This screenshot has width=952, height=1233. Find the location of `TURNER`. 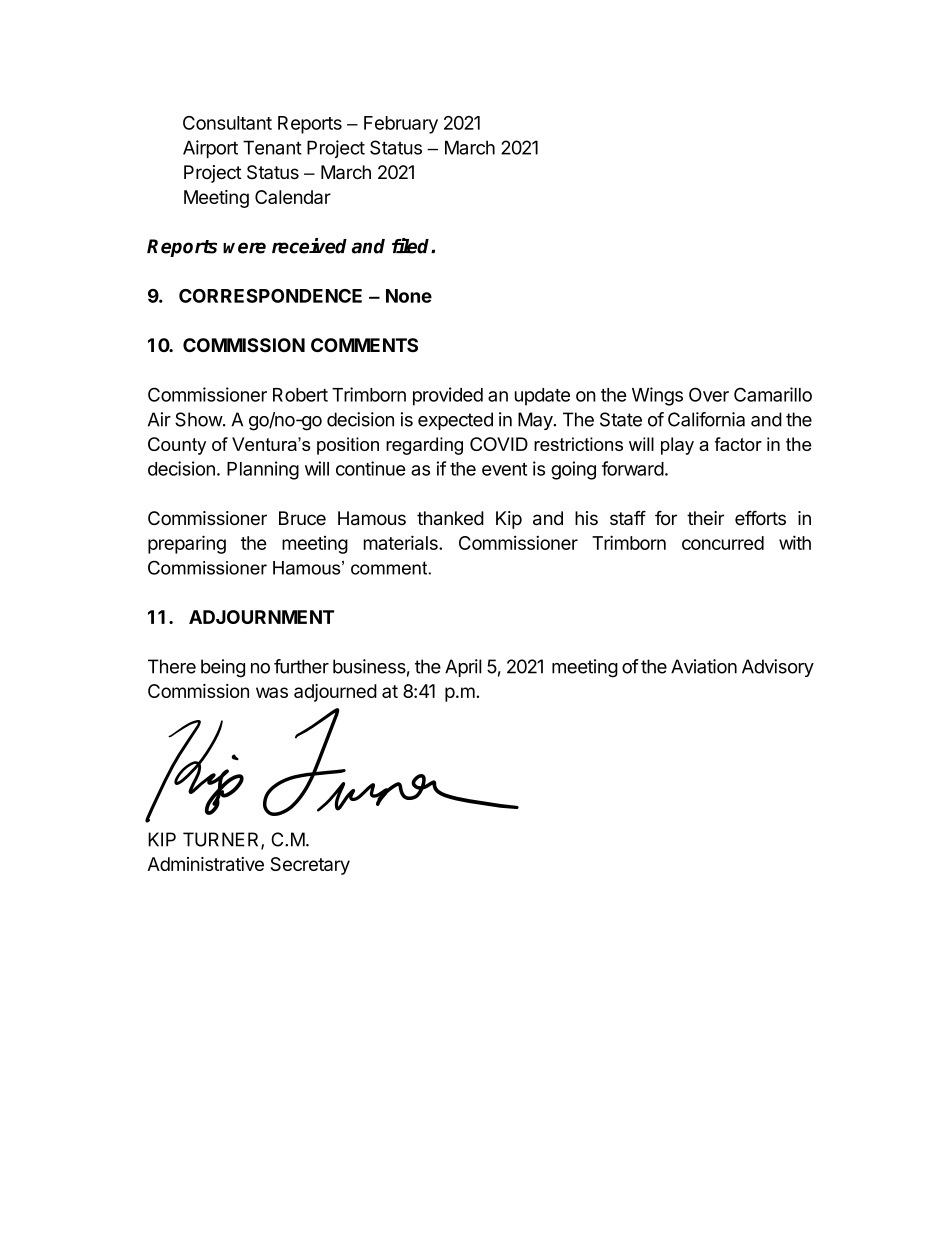

TURNER is located at coordinates (222, 840).
